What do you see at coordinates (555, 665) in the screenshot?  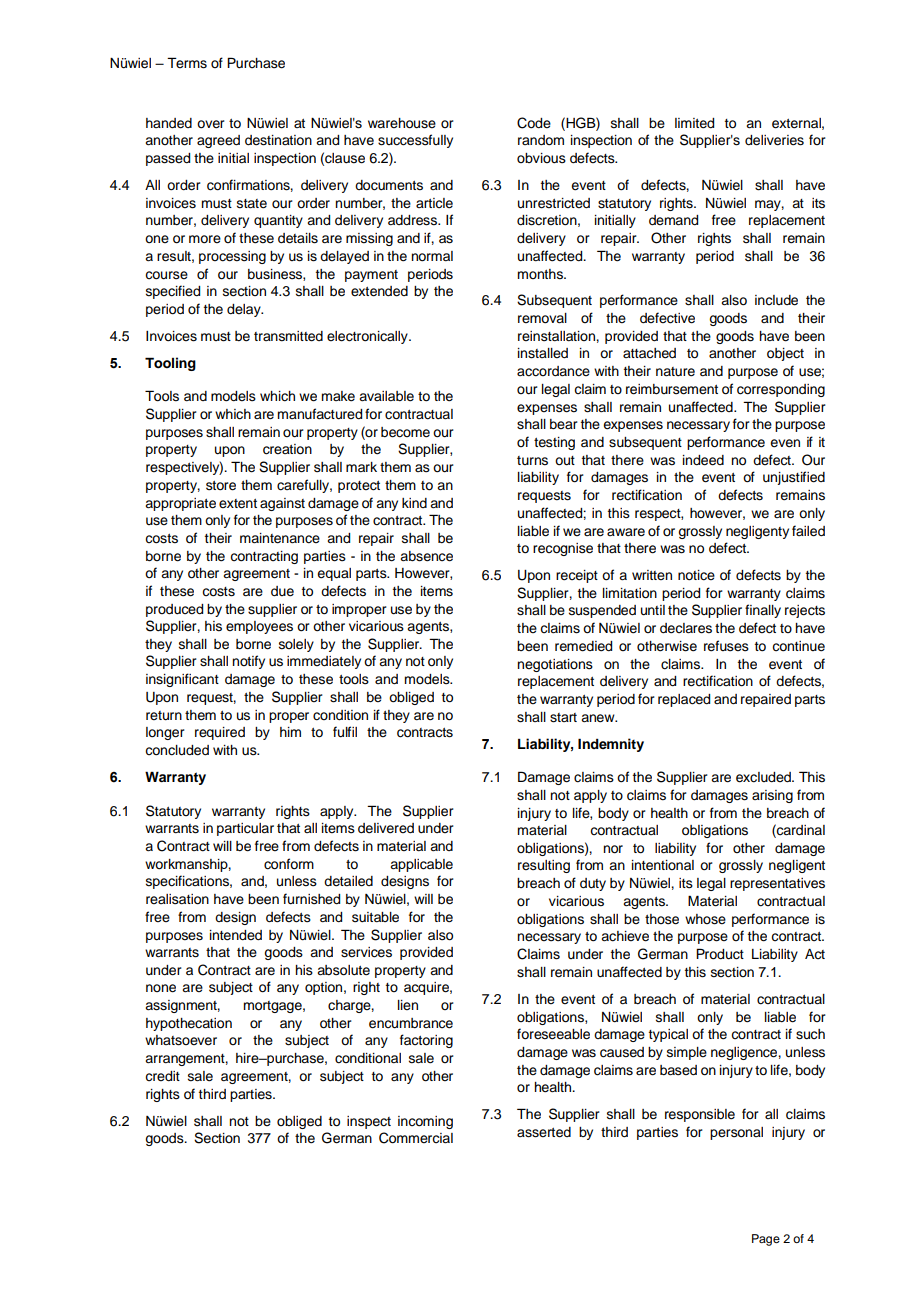 I see `negotiations` at bounding box center [555, 665].
